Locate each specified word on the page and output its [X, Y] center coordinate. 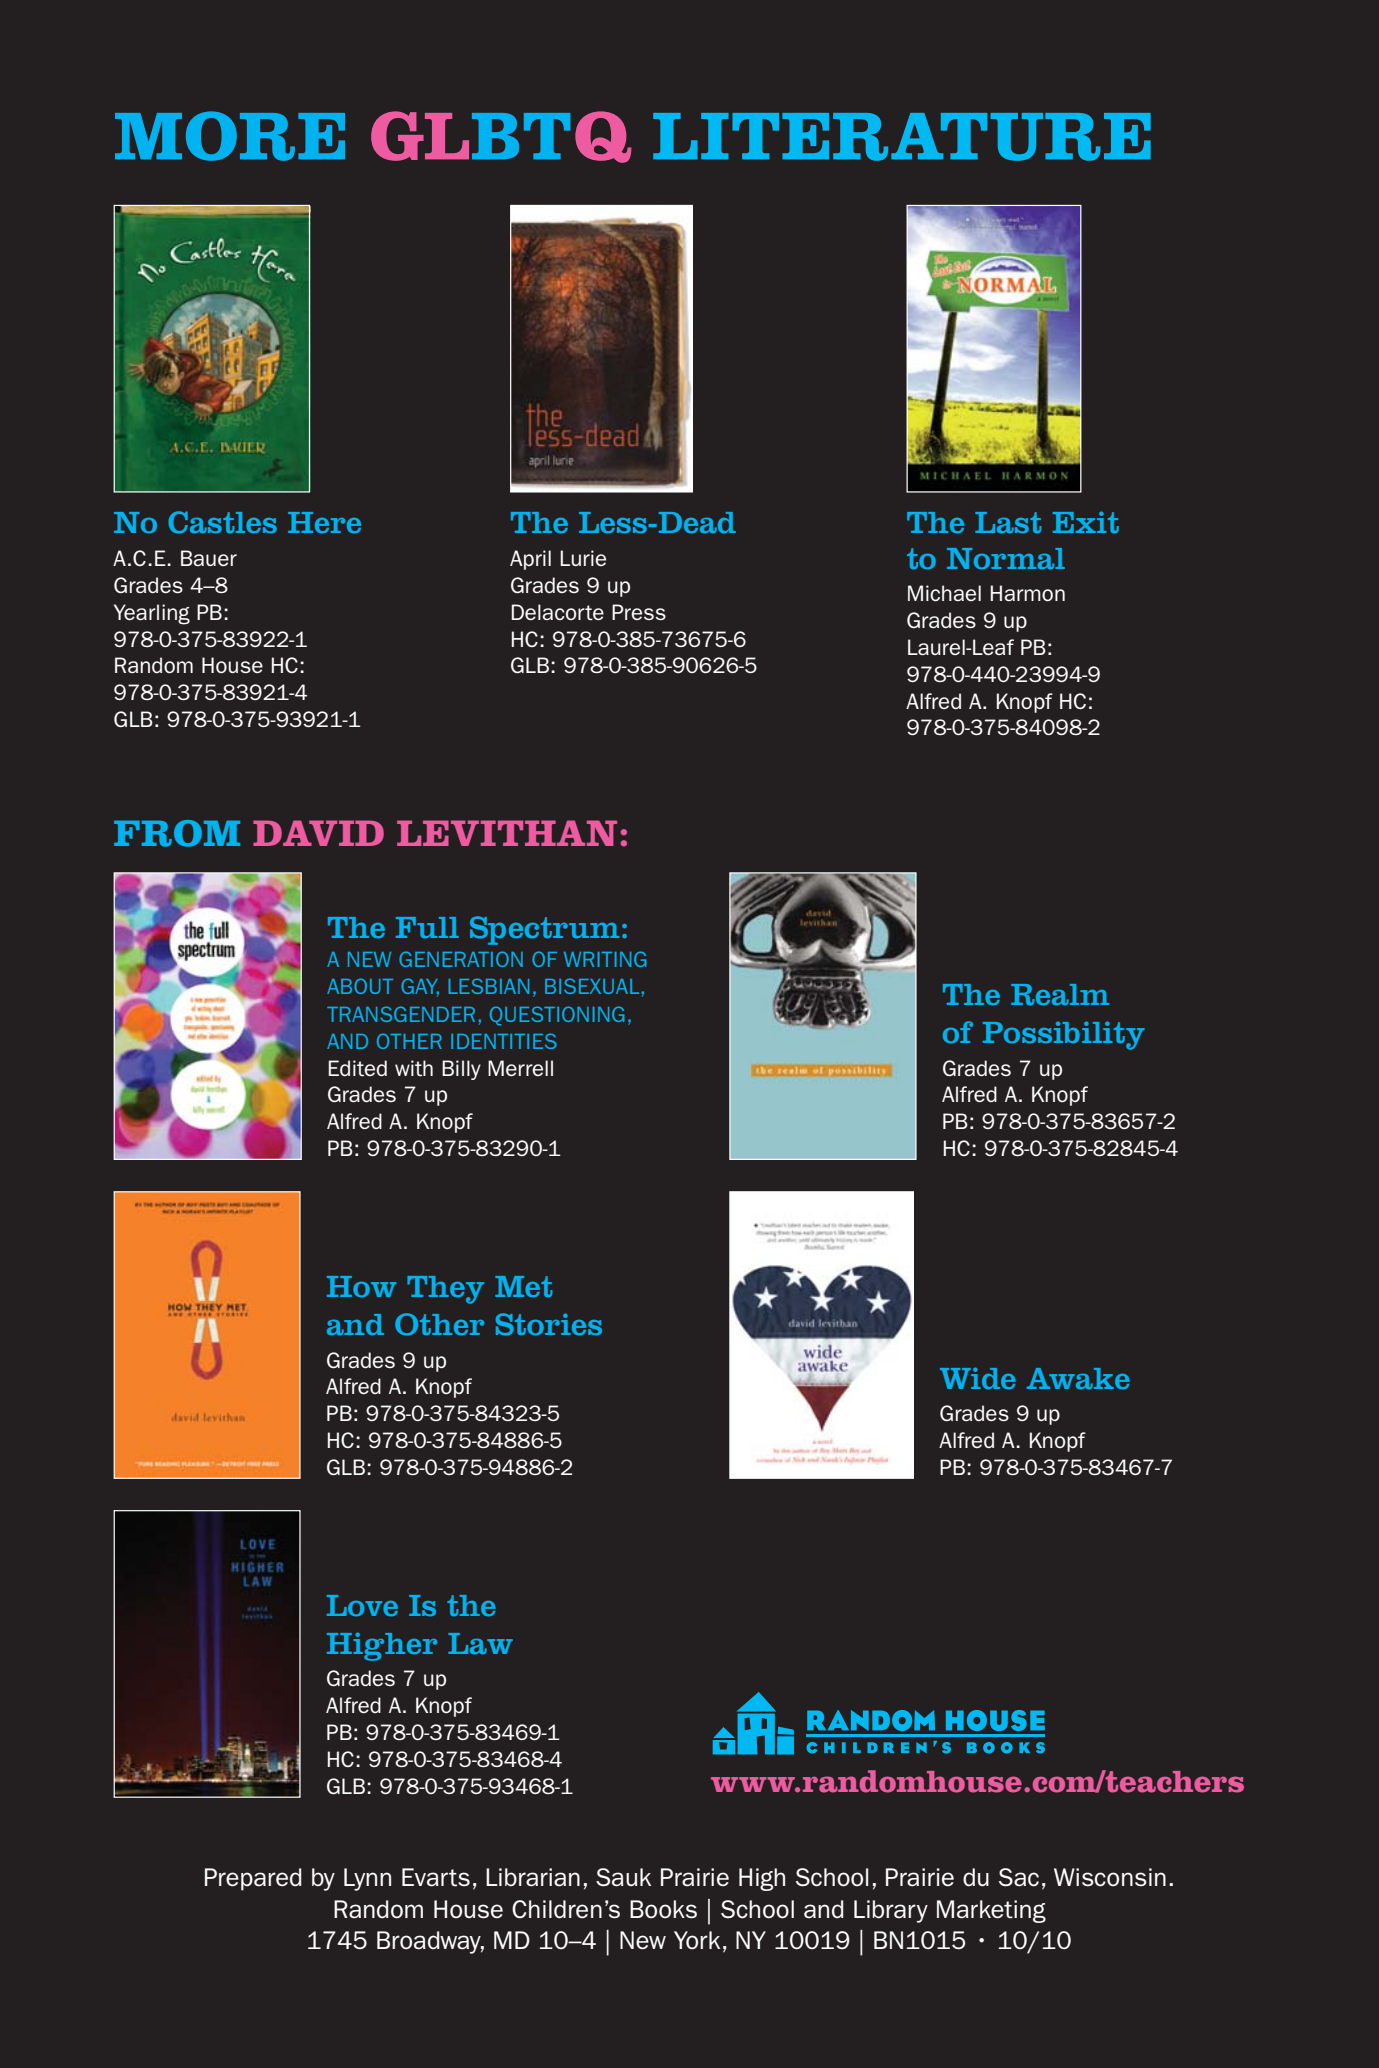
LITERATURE [902, 137]
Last [1008, 523]
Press [639, 612]
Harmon [1028, 593]
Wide [978, 1378]
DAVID [318, 833]
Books [663, 1909]
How [362, 1287]
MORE [230, 136]
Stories [549, 1324]
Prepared [253, 1879]
